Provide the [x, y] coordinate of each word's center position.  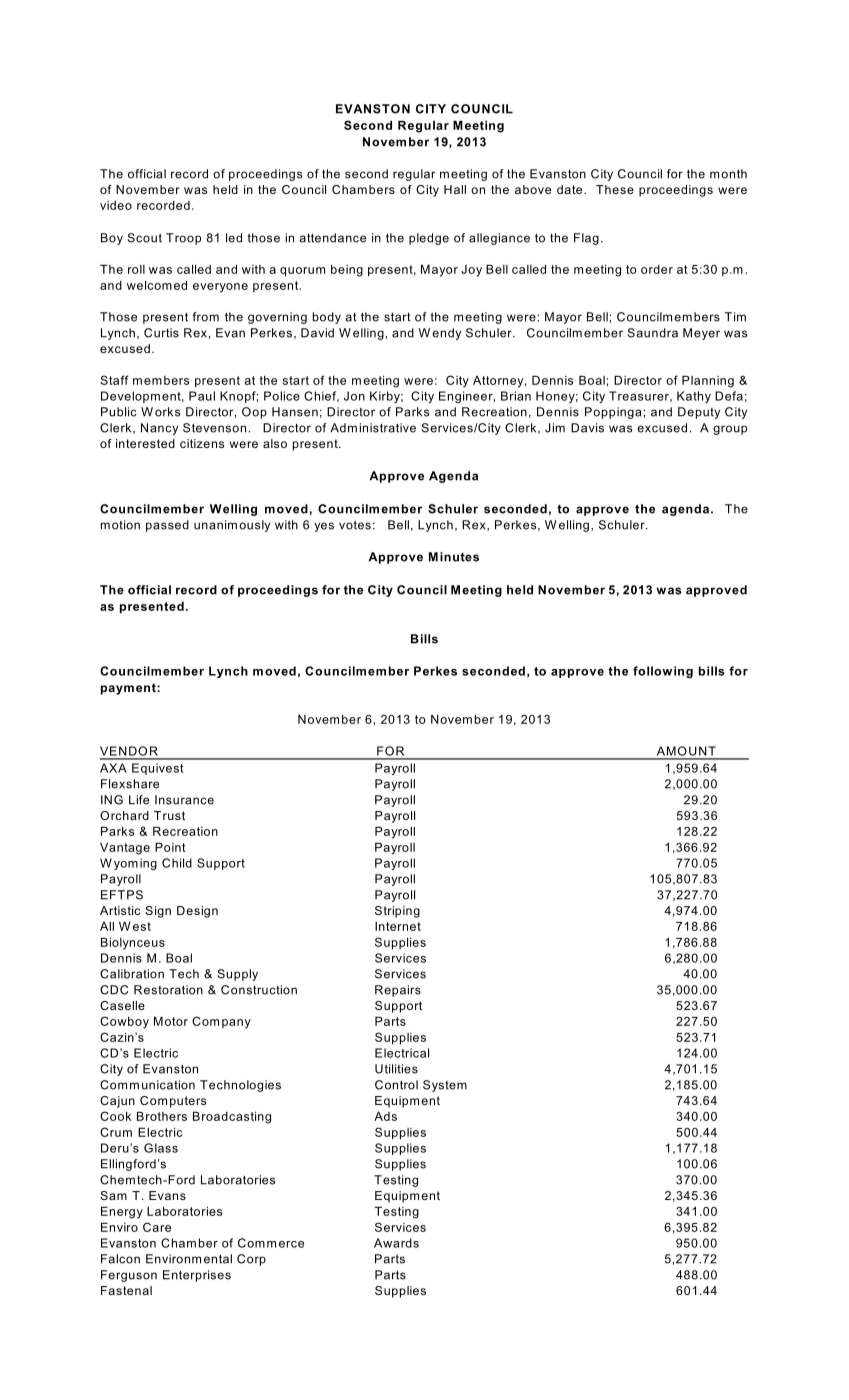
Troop [183, 239]
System [445, 1086]
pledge [429, 239]
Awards [396, 1243]
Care [157, 1227]
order [657, 269]
